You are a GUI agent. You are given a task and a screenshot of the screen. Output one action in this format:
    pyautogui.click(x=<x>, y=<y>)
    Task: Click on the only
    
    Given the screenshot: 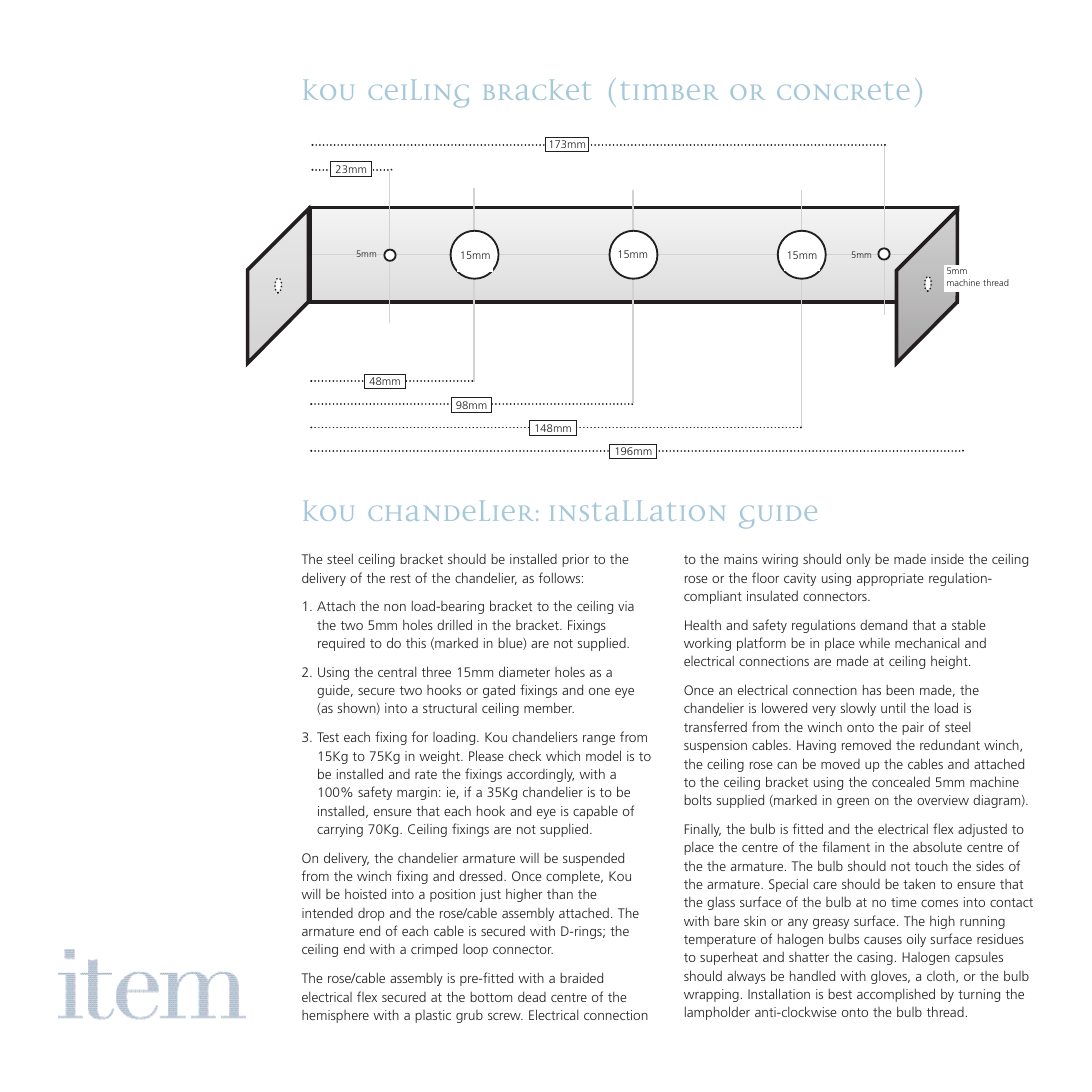 What is the action you would take?
    pyautogui.click(x=858, y=560)
